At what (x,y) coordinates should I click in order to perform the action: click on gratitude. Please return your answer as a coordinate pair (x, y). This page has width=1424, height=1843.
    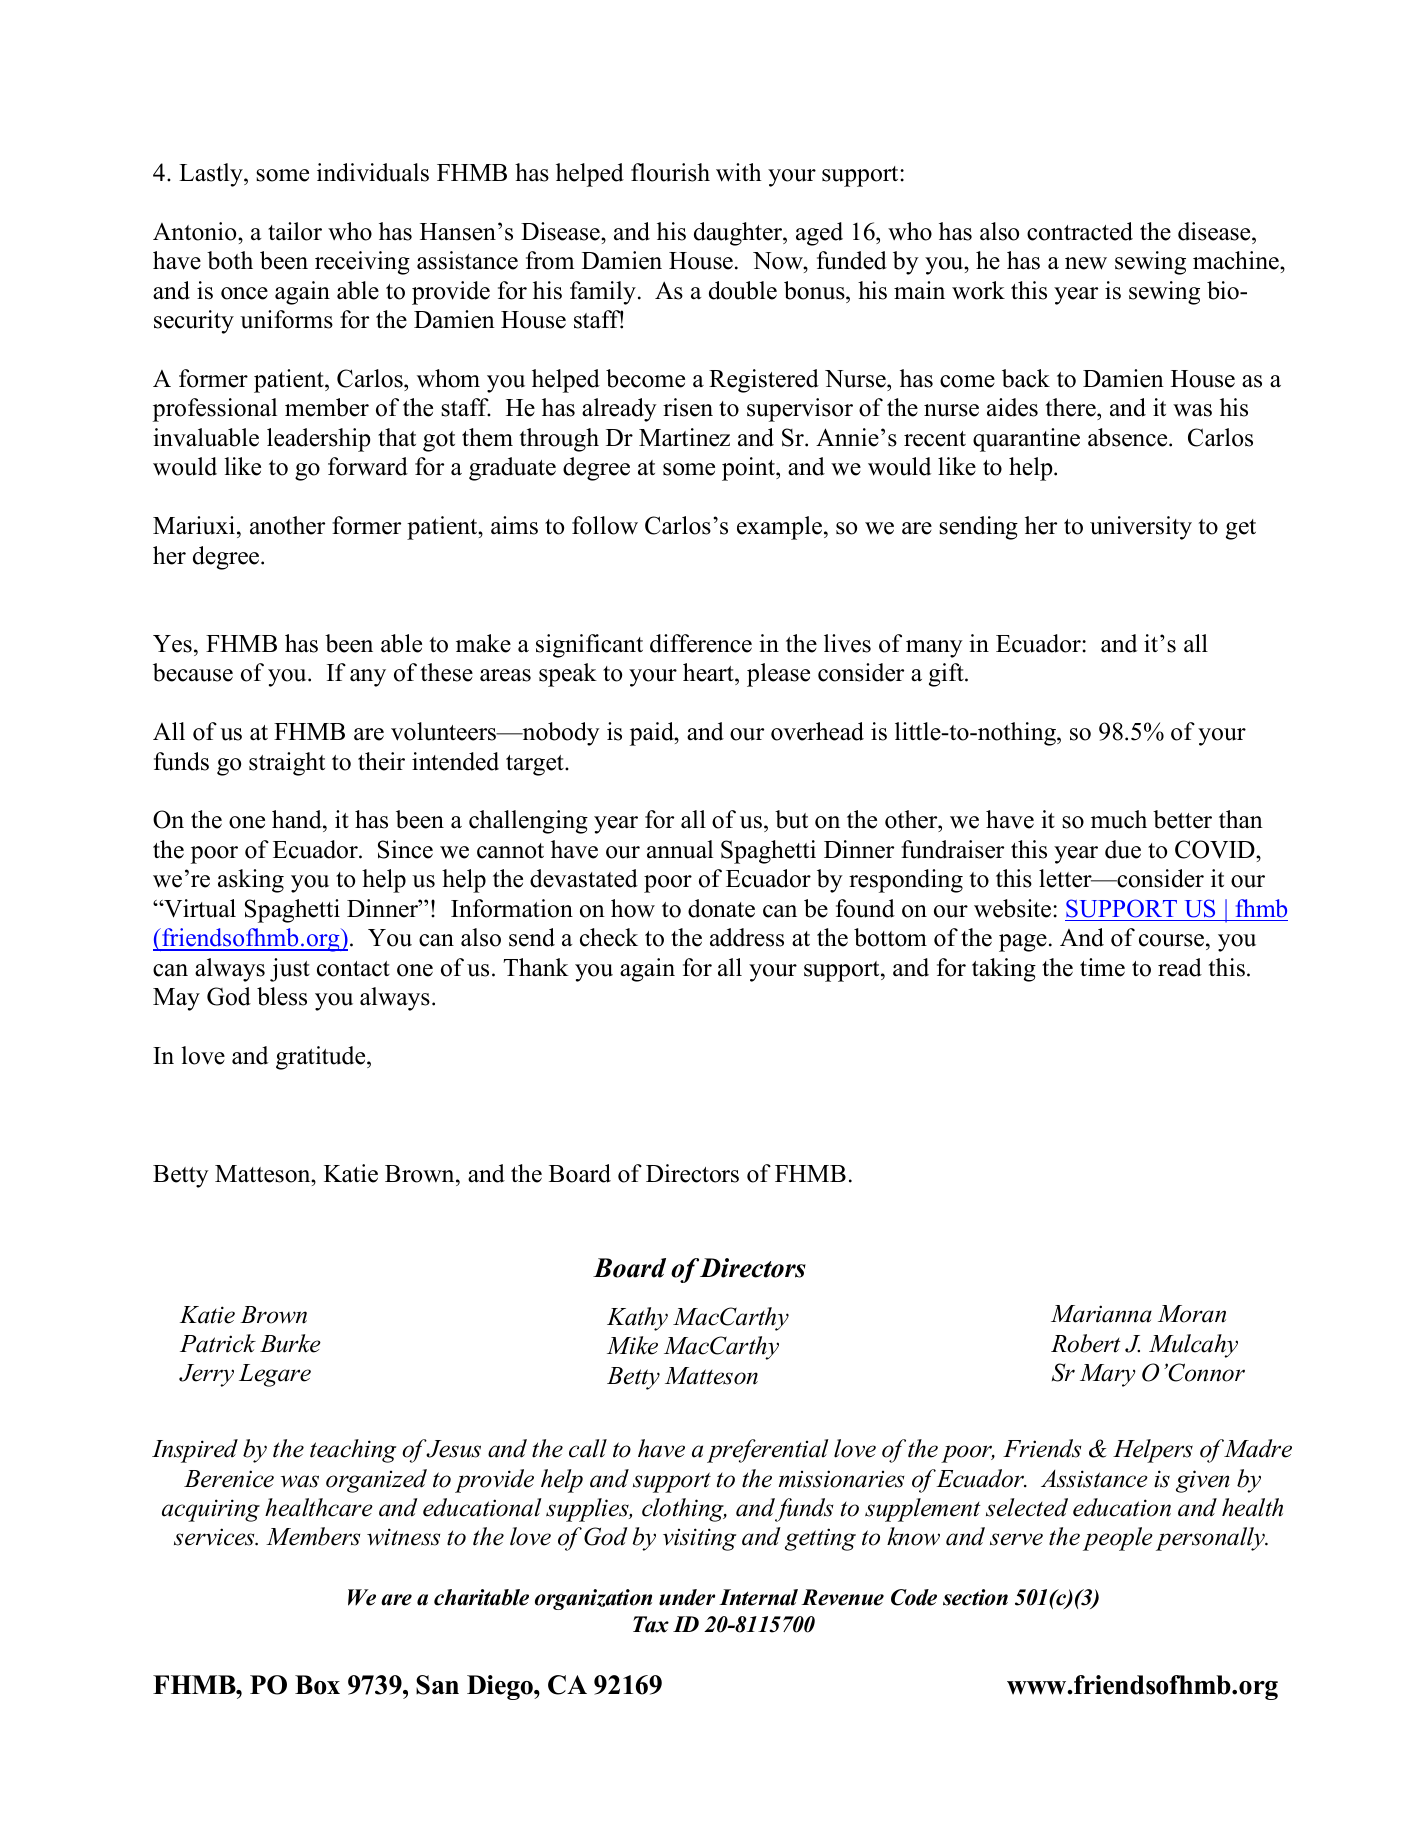
    Looking at the image, I should click on (322, 1058).
